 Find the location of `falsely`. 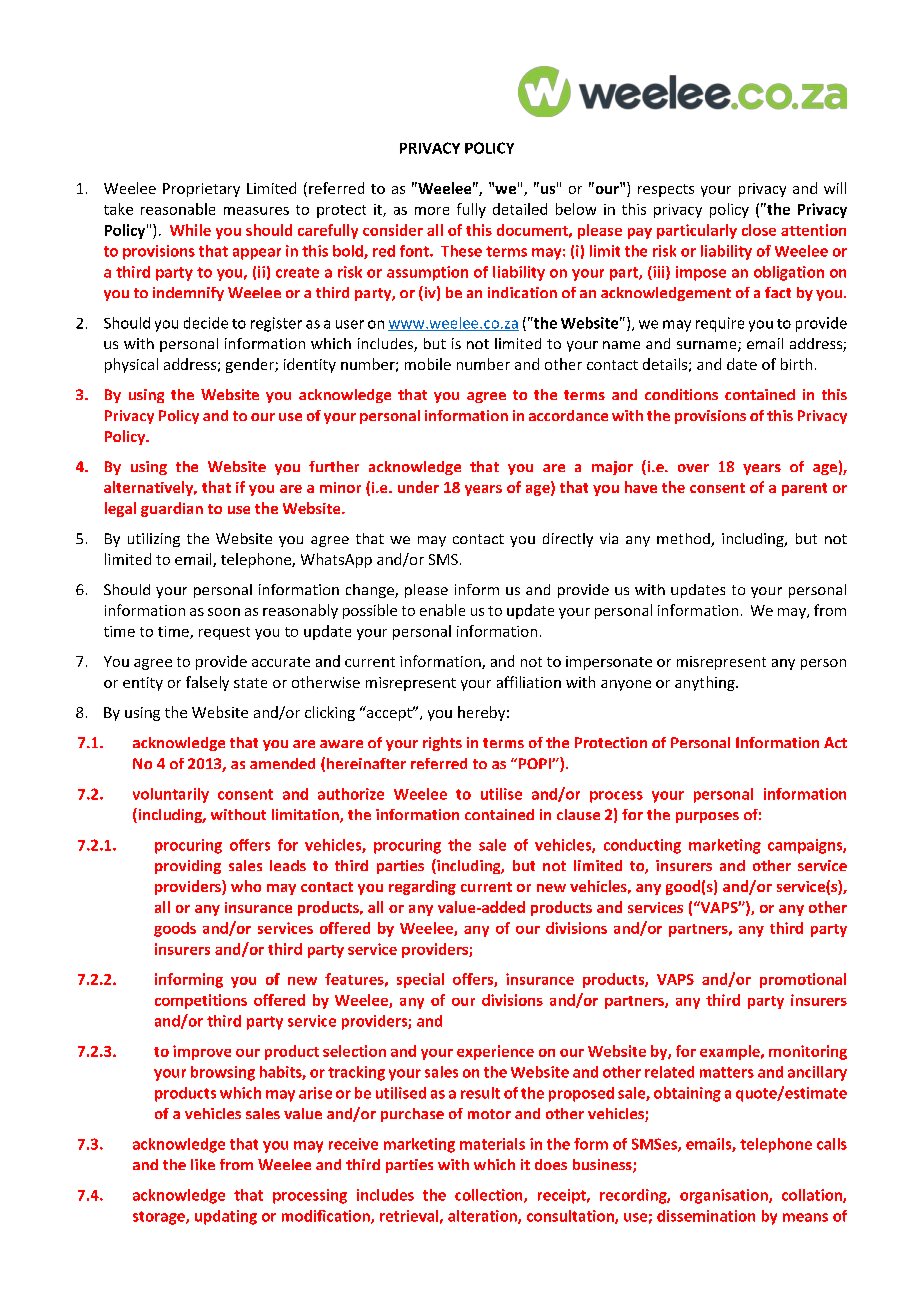

falsely is located at coordinates (207, 683).
